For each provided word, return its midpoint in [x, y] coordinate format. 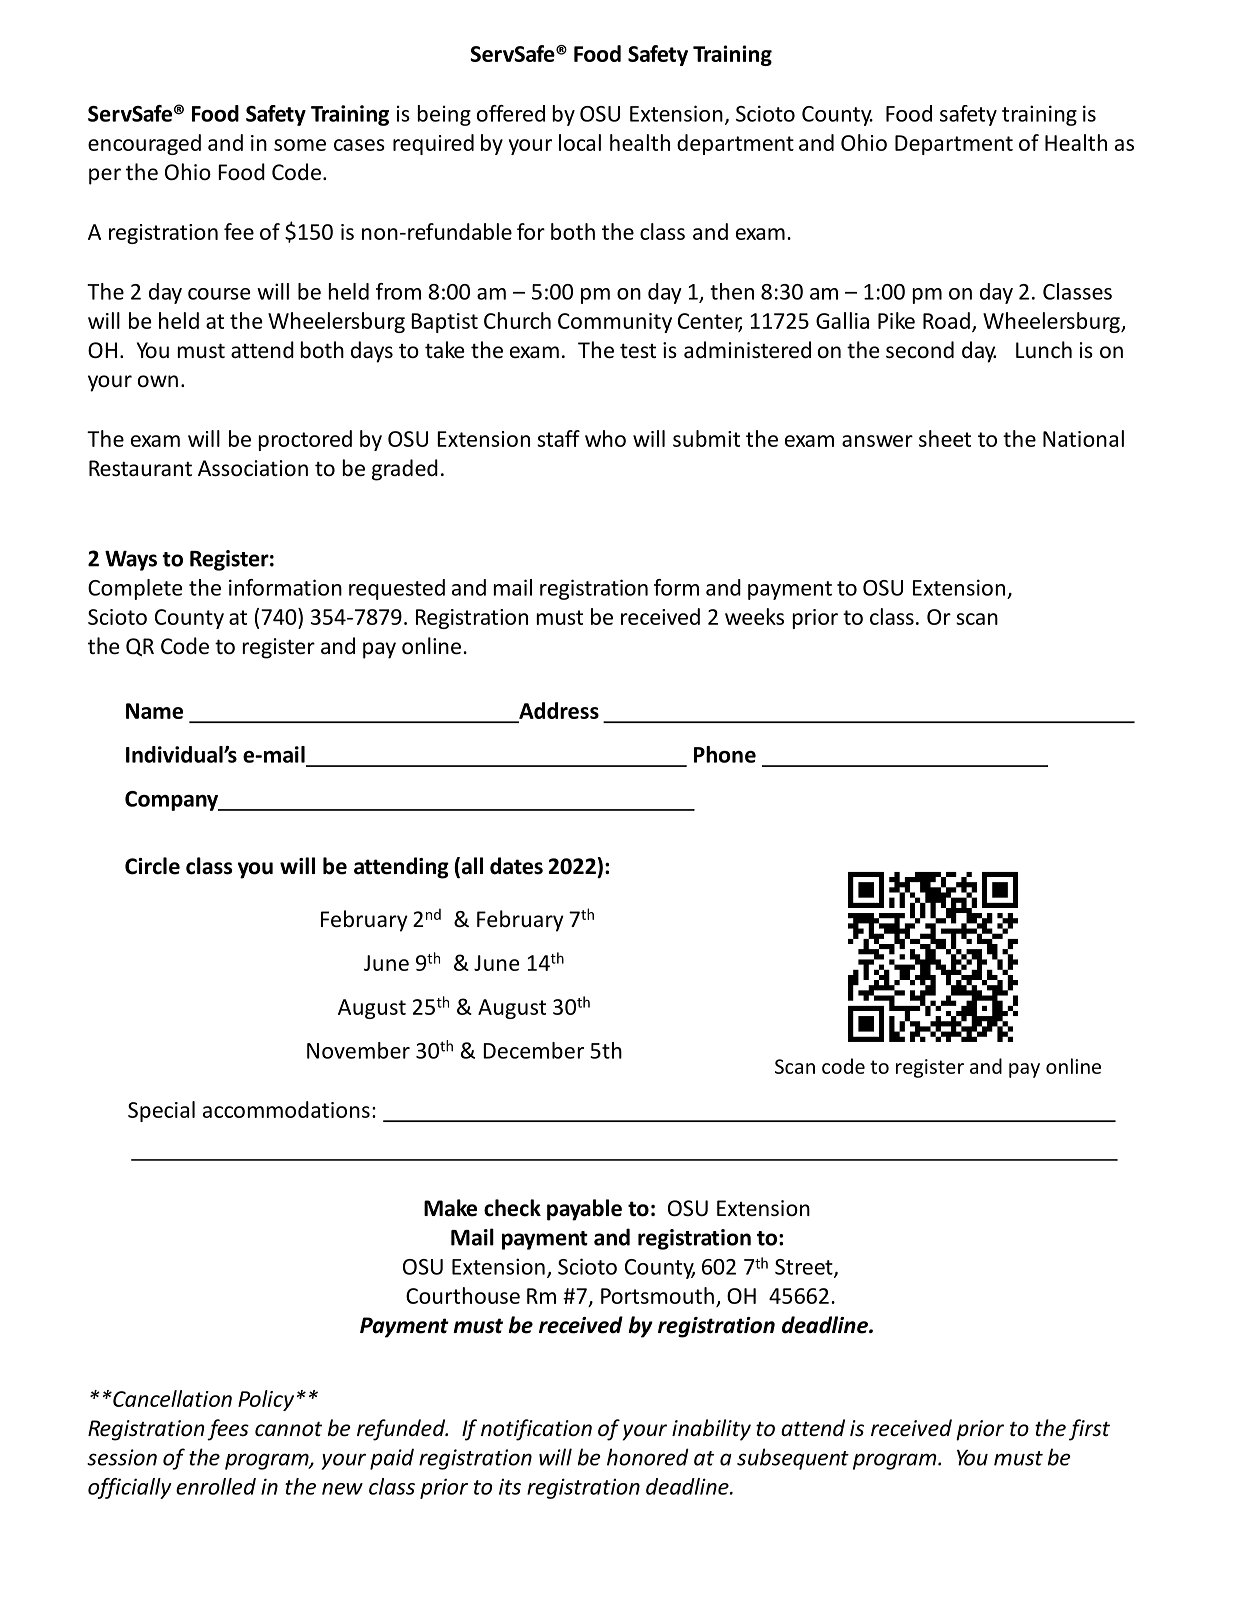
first [1089, 1430]
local [580, 142]
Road [946, 320]
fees [228, 1430]
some [300, 145]
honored [648, 1457]
